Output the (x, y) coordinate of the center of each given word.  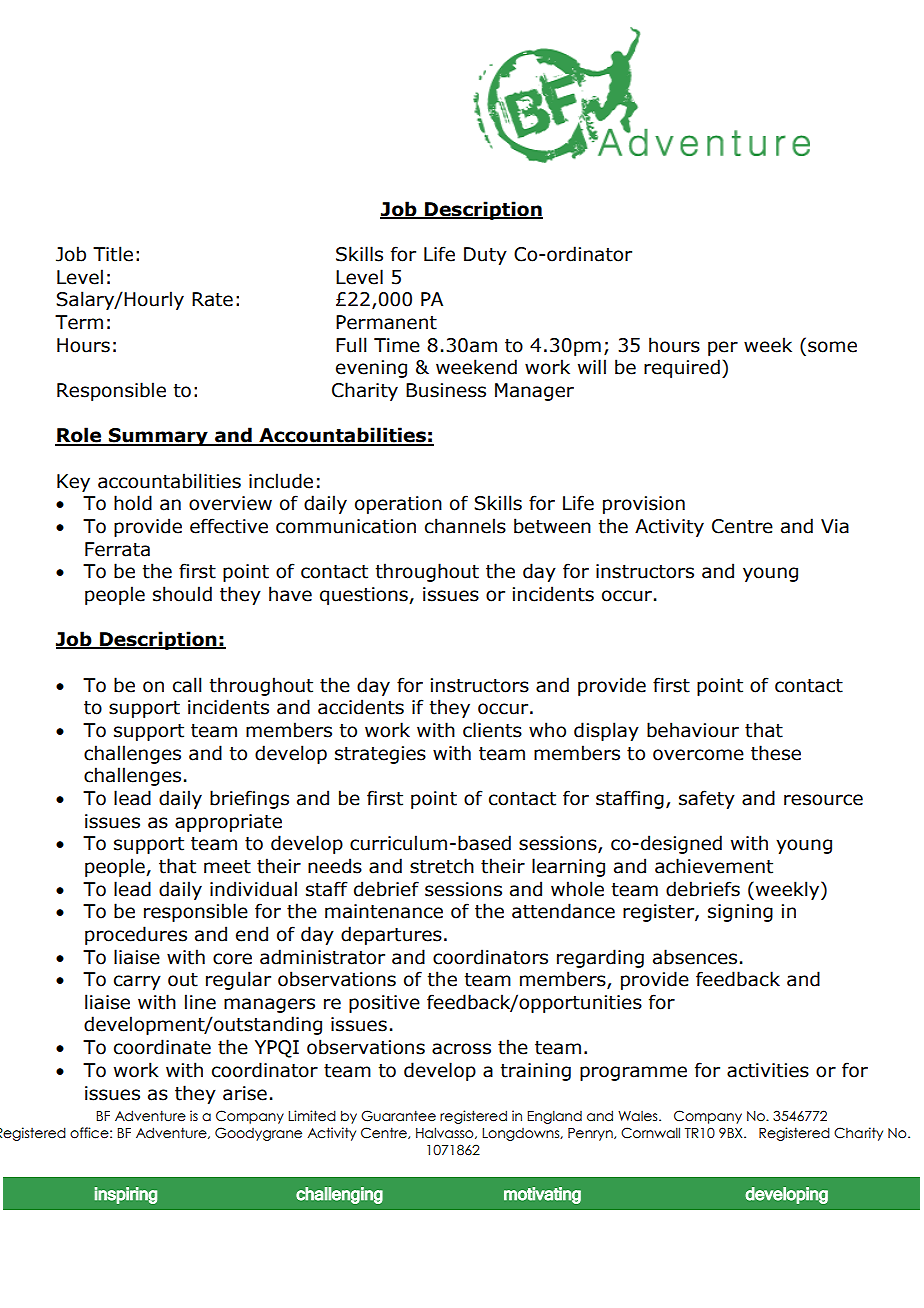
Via (835, 526)
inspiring (126, 1195)
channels (465, 526)
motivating (542, 1195)
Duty (485, 256)
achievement (714, 866)
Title (113, 254)
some (832, 347)
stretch (442, 866)
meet (227, 867)
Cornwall (650, 1133)
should (182, 594)
